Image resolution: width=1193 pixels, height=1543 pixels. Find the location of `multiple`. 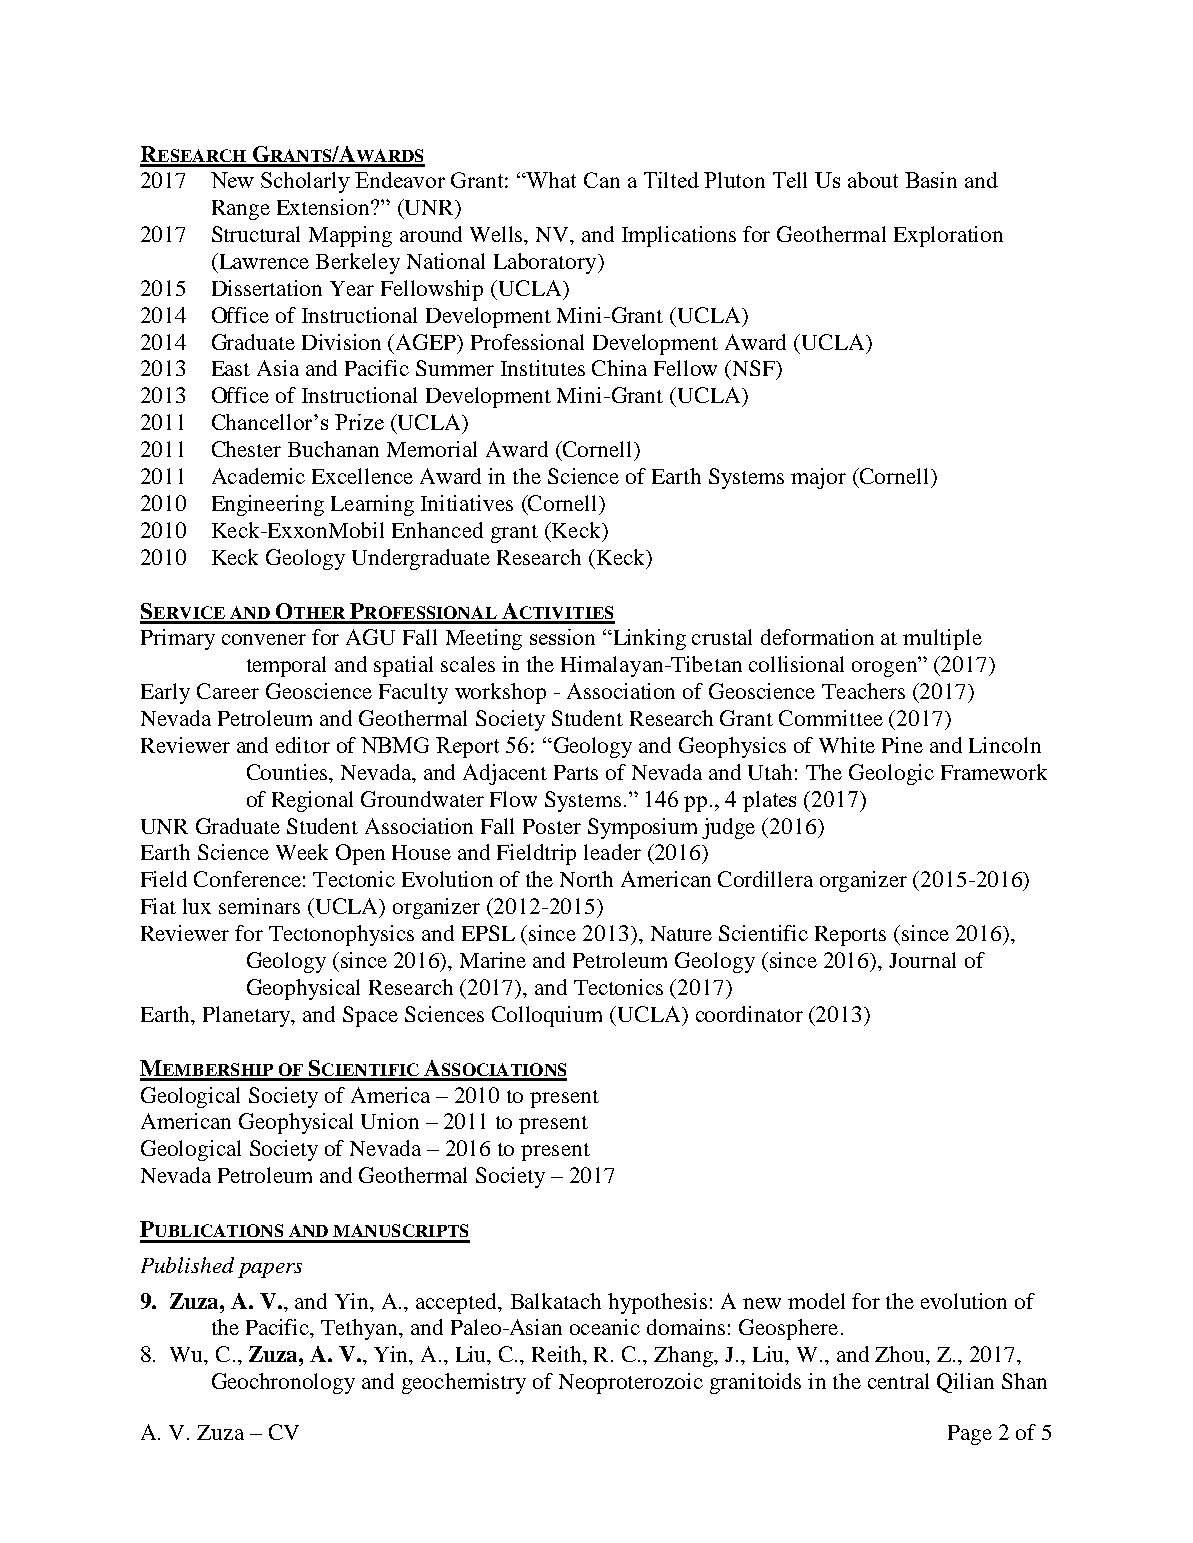

multiple is located at coordinates (942, 639).
